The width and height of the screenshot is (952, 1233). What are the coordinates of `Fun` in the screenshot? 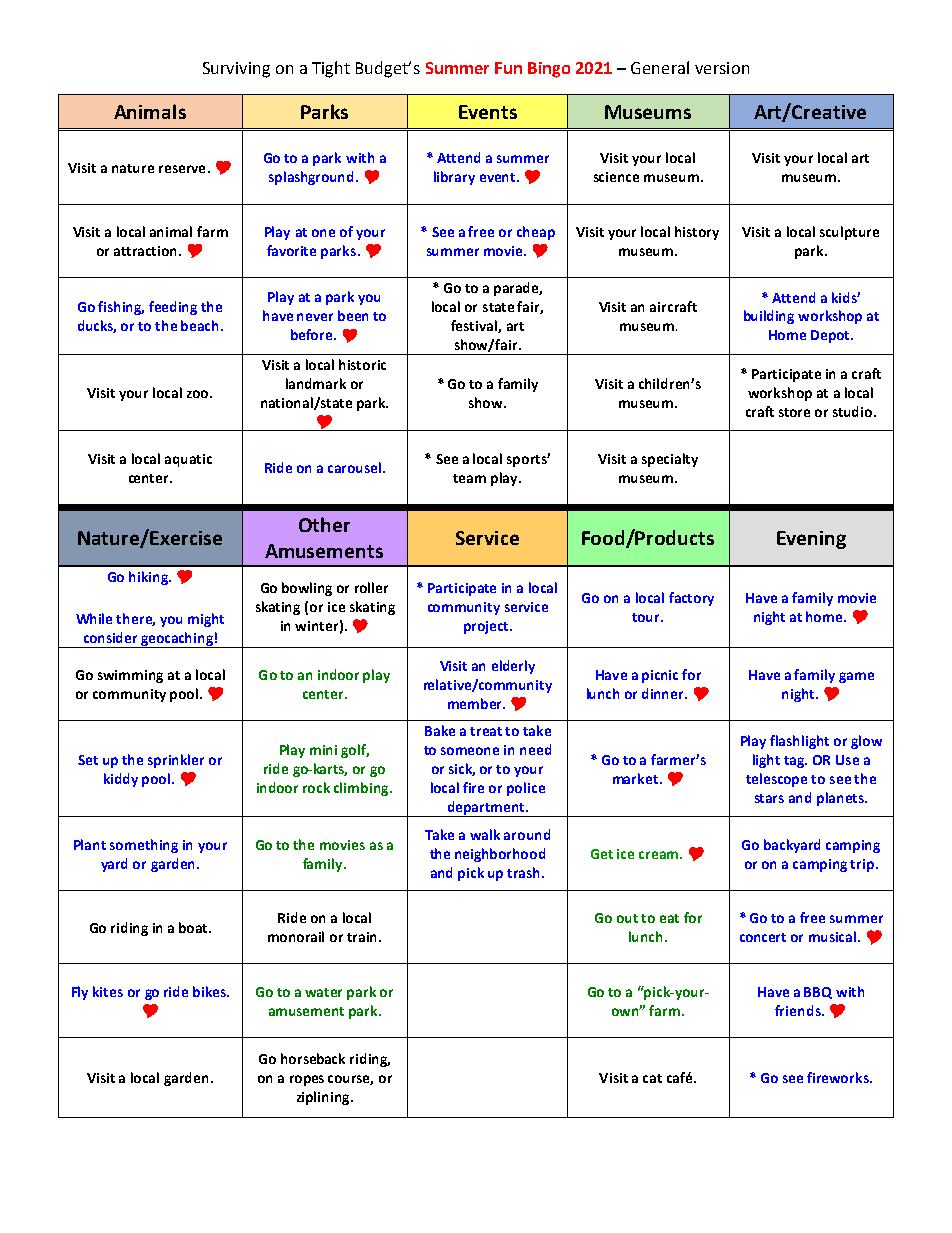 It's located at (508, 68).
